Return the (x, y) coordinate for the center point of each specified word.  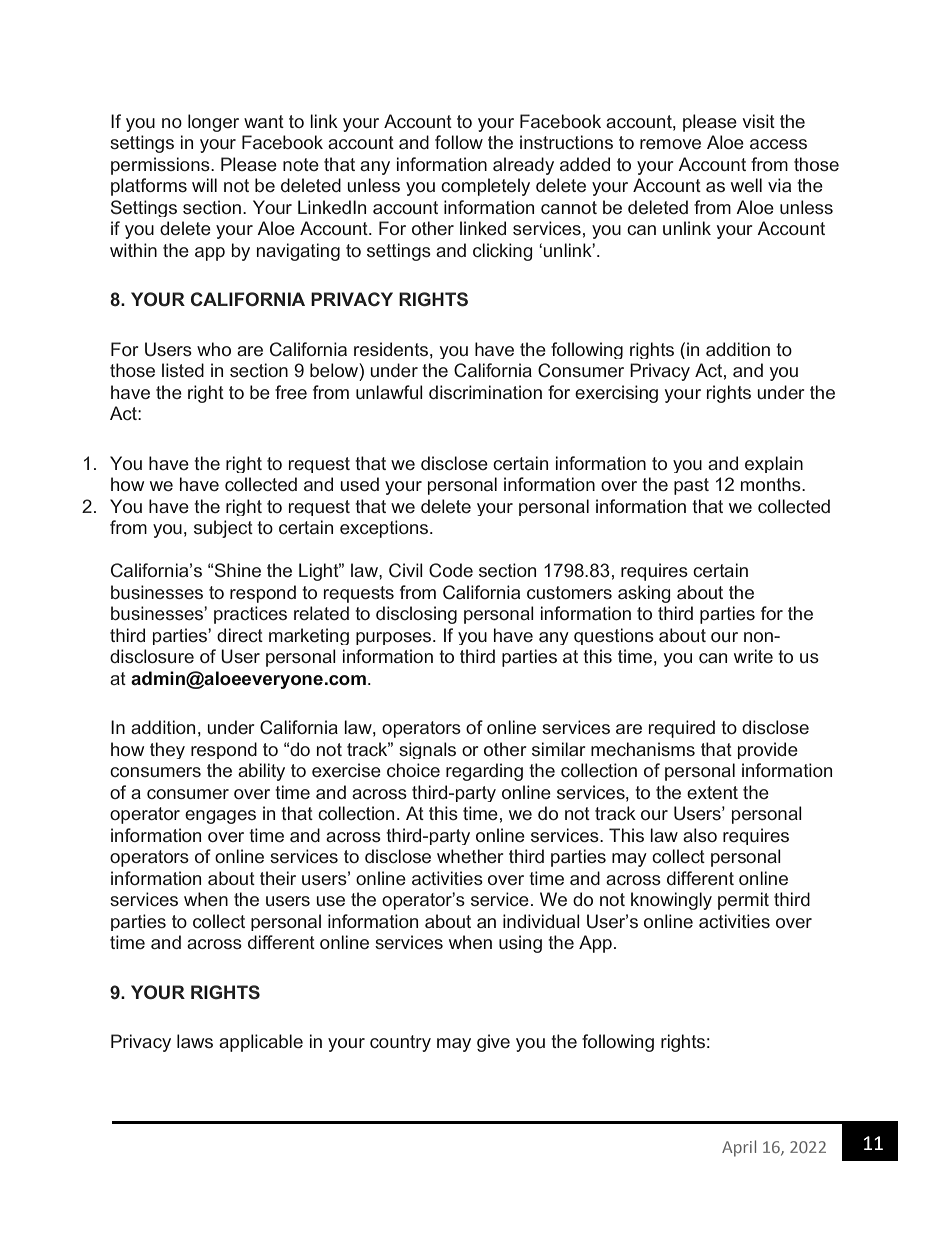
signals (427, 750)
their (278, 878)
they (167, 750)
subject (223, 529)
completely (485, 187)
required (682, 729)
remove (670, 144)
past (691, 486)
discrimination (485, 392)
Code (451, 570)
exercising (616, 394)
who (214, 349)
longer (213, 123)
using (520, 944)
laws (195, 1041)
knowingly (671, 901)
